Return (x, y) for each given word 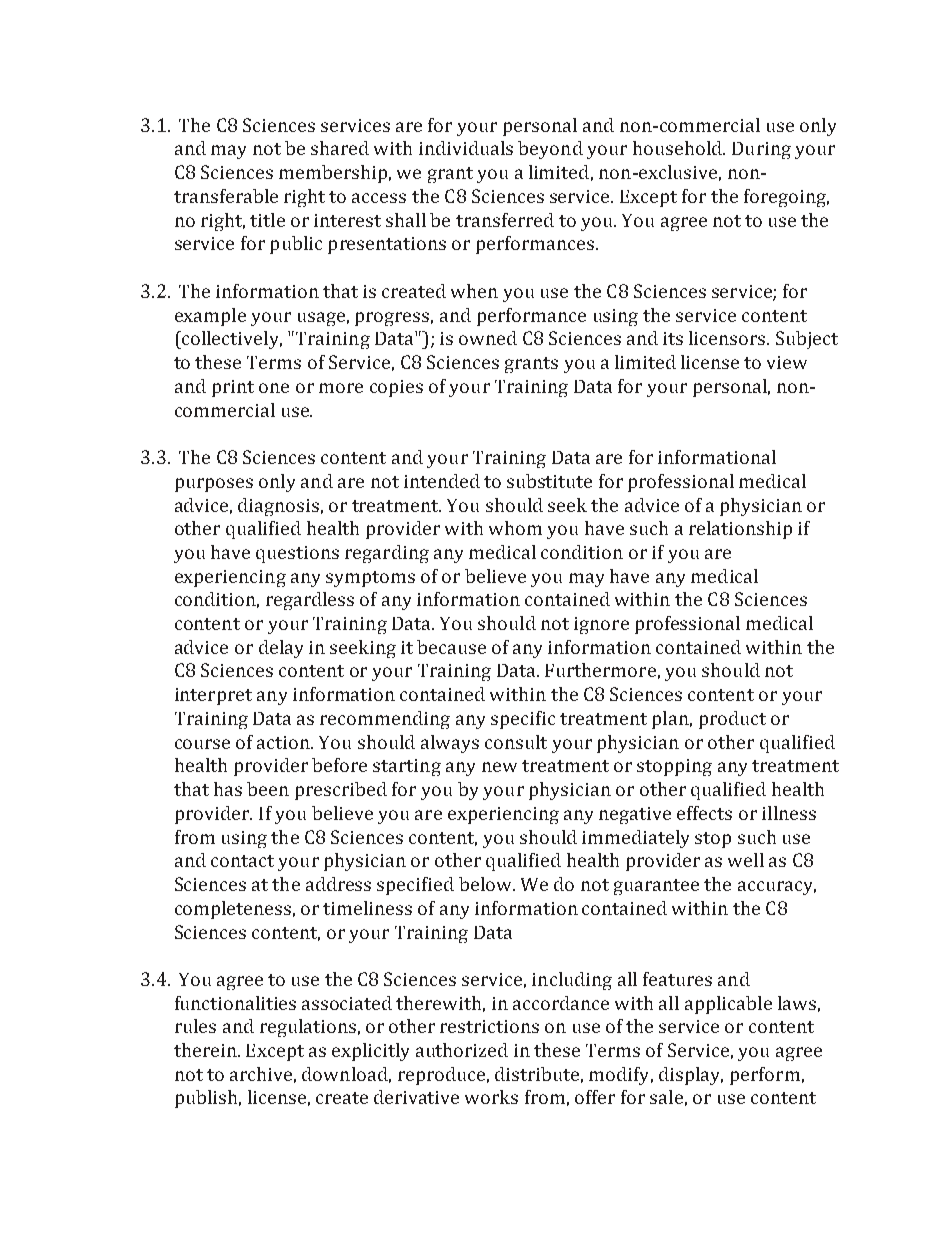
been (268, 789)
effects (704, 813)
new (499, 767)
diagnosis (278, 507)
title (267, 220)
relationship (740, 530)
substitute (549, 481)
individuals (466, 148)
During (761, 150)
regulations (308, 1028)
